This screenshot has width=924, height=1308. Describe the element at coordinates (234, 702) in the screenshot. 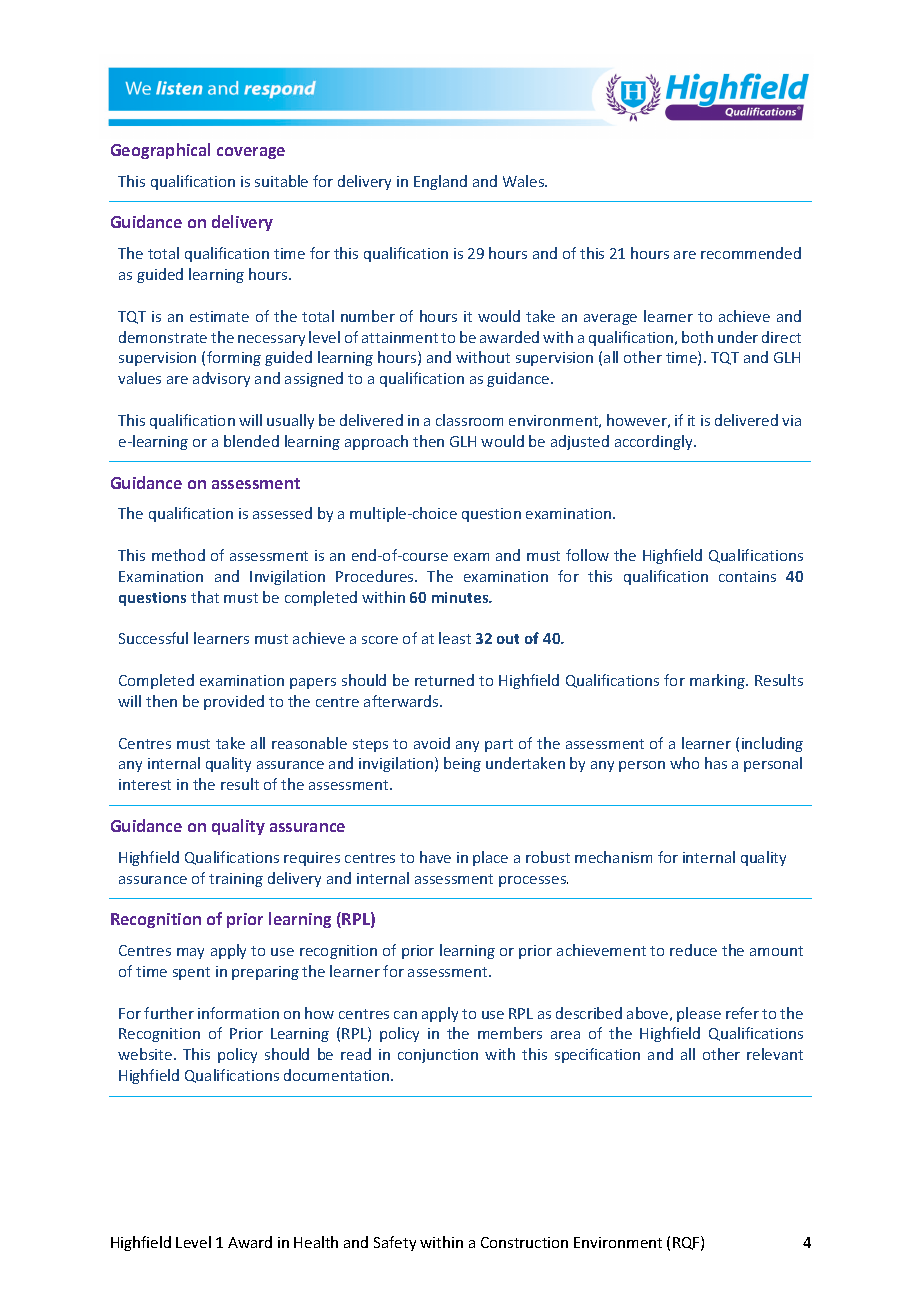

I see `provided` at that location.
